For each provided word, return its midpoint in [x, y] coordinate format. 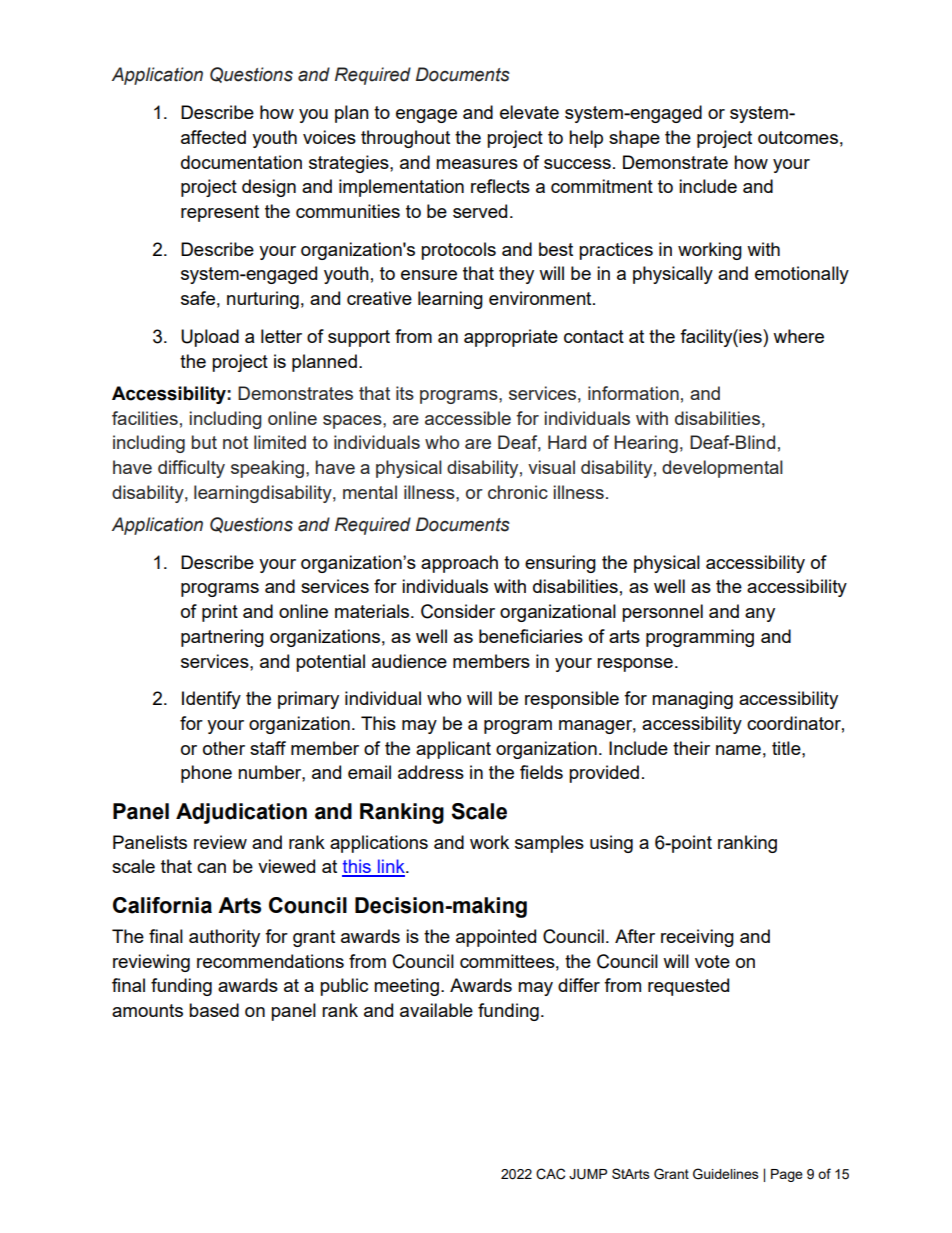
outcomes [798, 137]
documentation [241, 162]
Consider [458, 611]
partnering [222, 638]
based [214, 1010]
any [760, 615]
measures [477, 164]
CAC [550, 1174]
